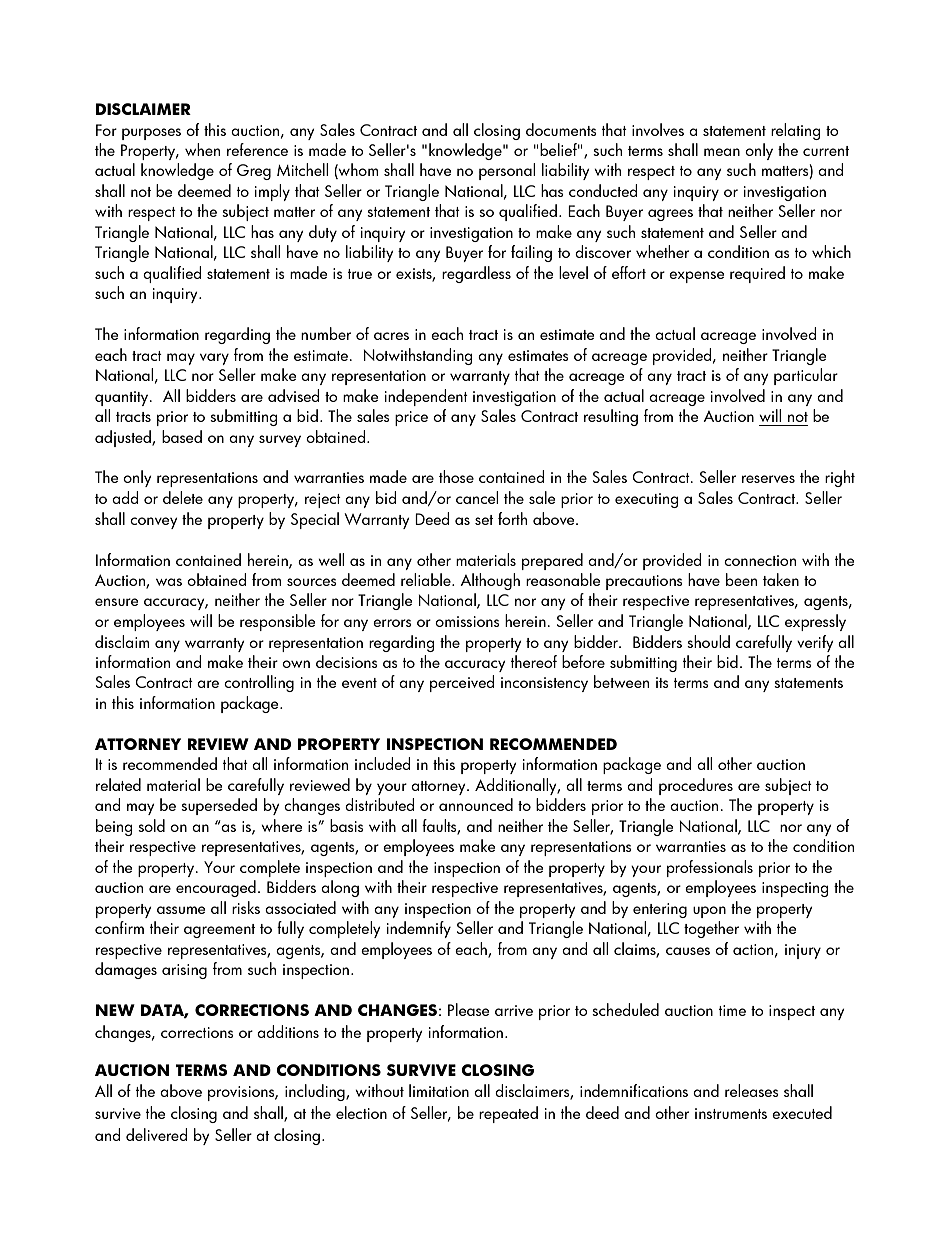  I want to click on personal, so click(507, 171).
